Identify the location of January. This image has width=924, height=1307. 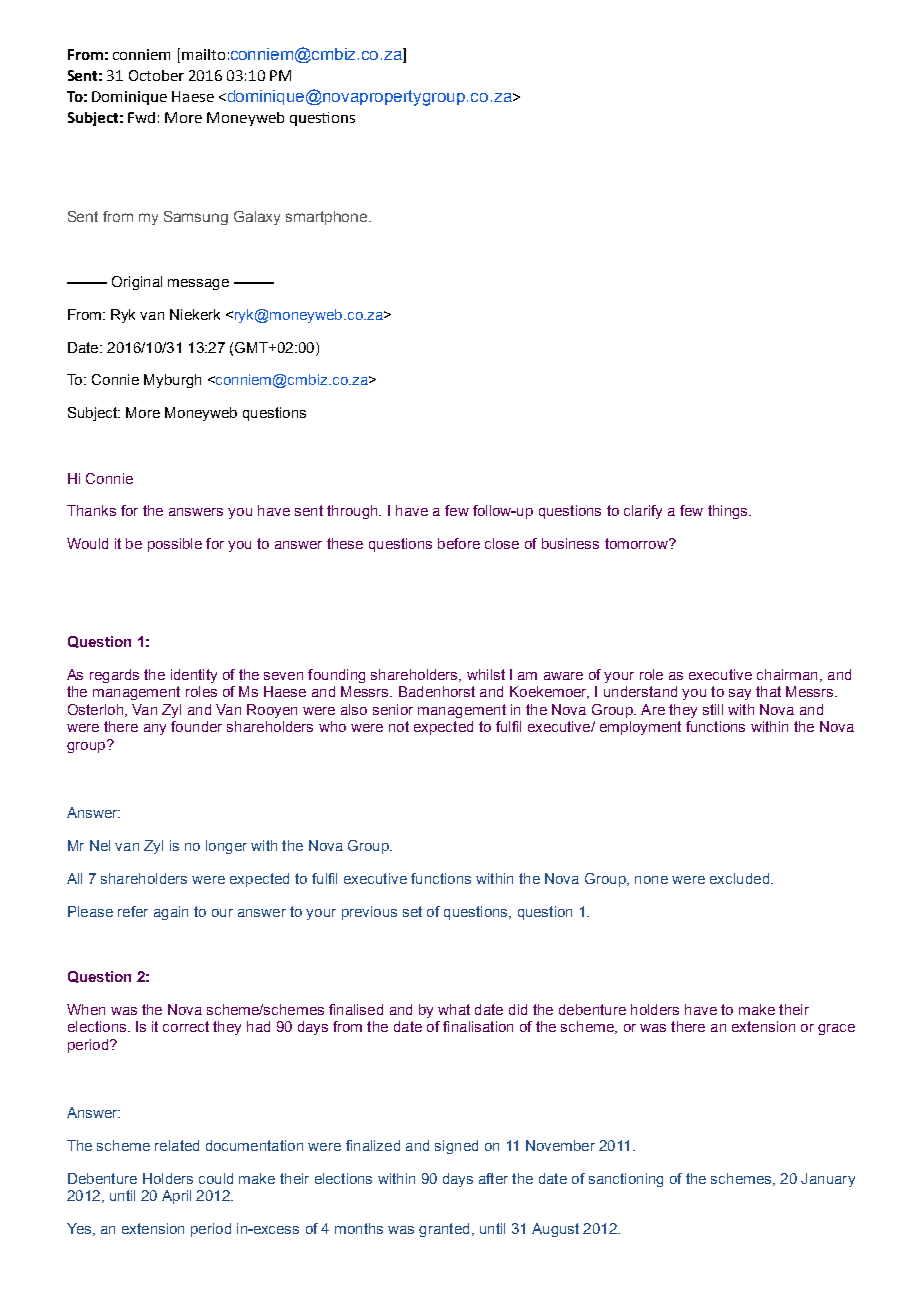
(828, 1180).
